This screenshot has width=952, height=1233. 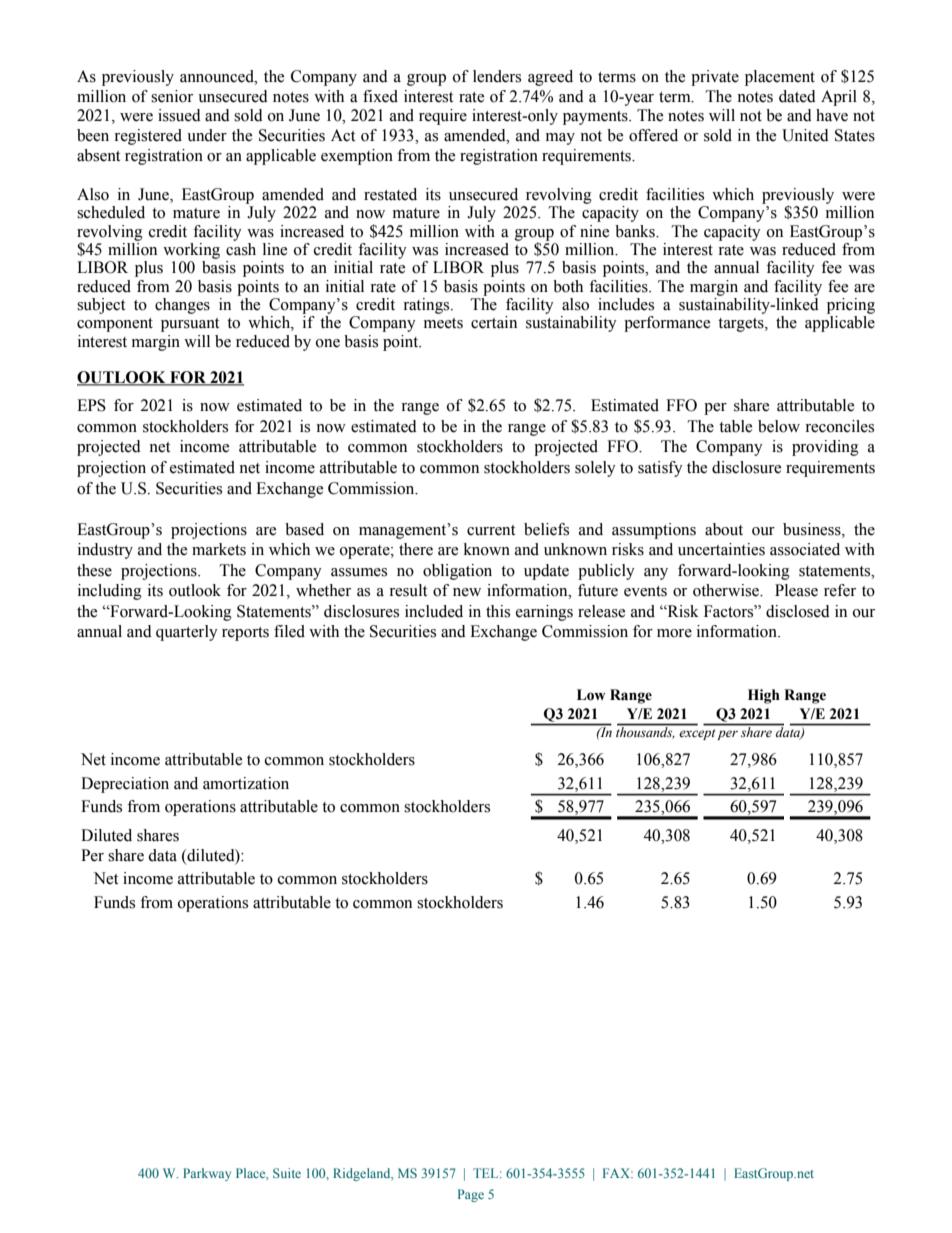 What do you see at coordinates (179, 115) in the screenshot?
I see `issued` at bounding box center [179, 115].
